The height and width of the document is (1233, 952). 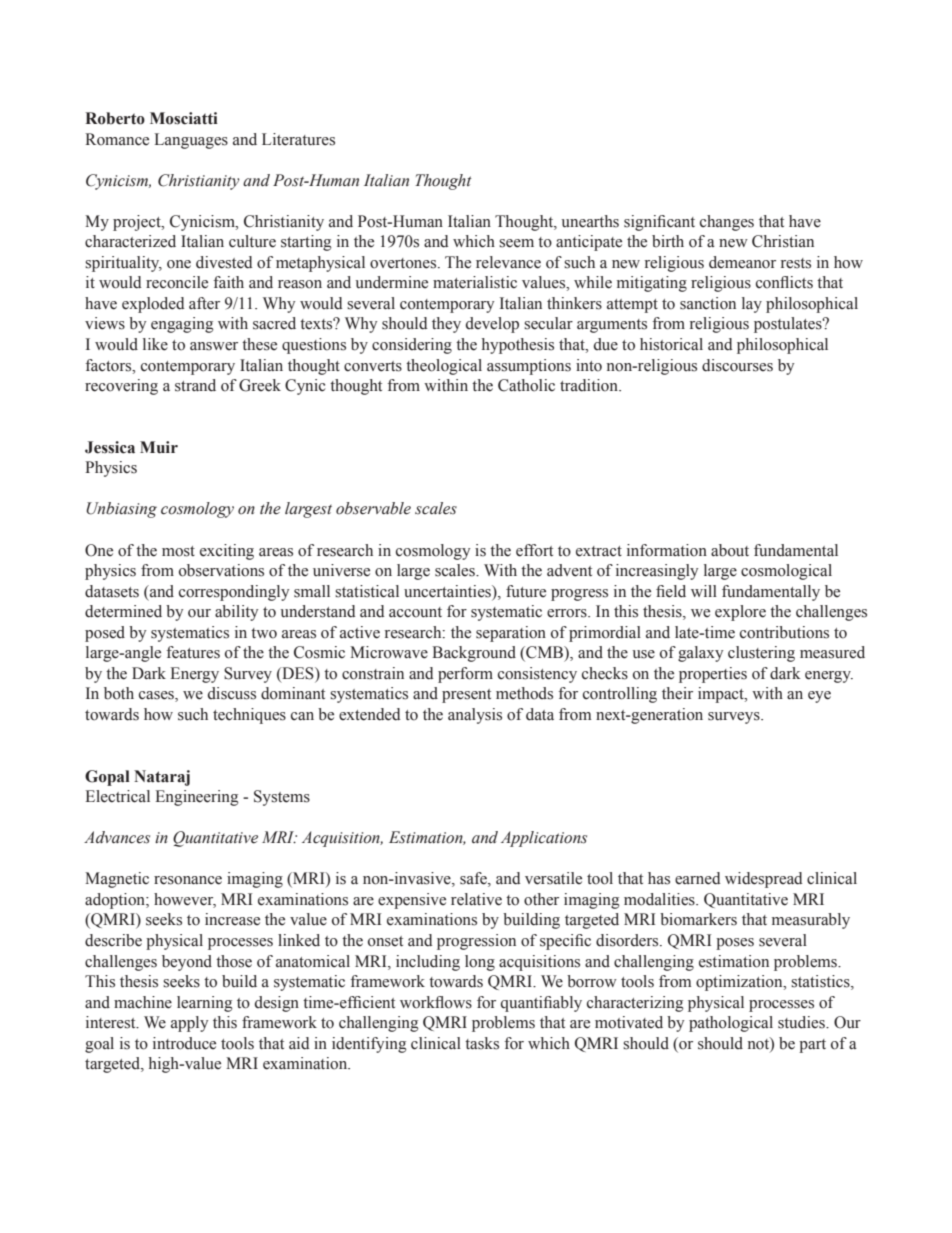 I want to click on apply, so click(x=189, y=1024).
